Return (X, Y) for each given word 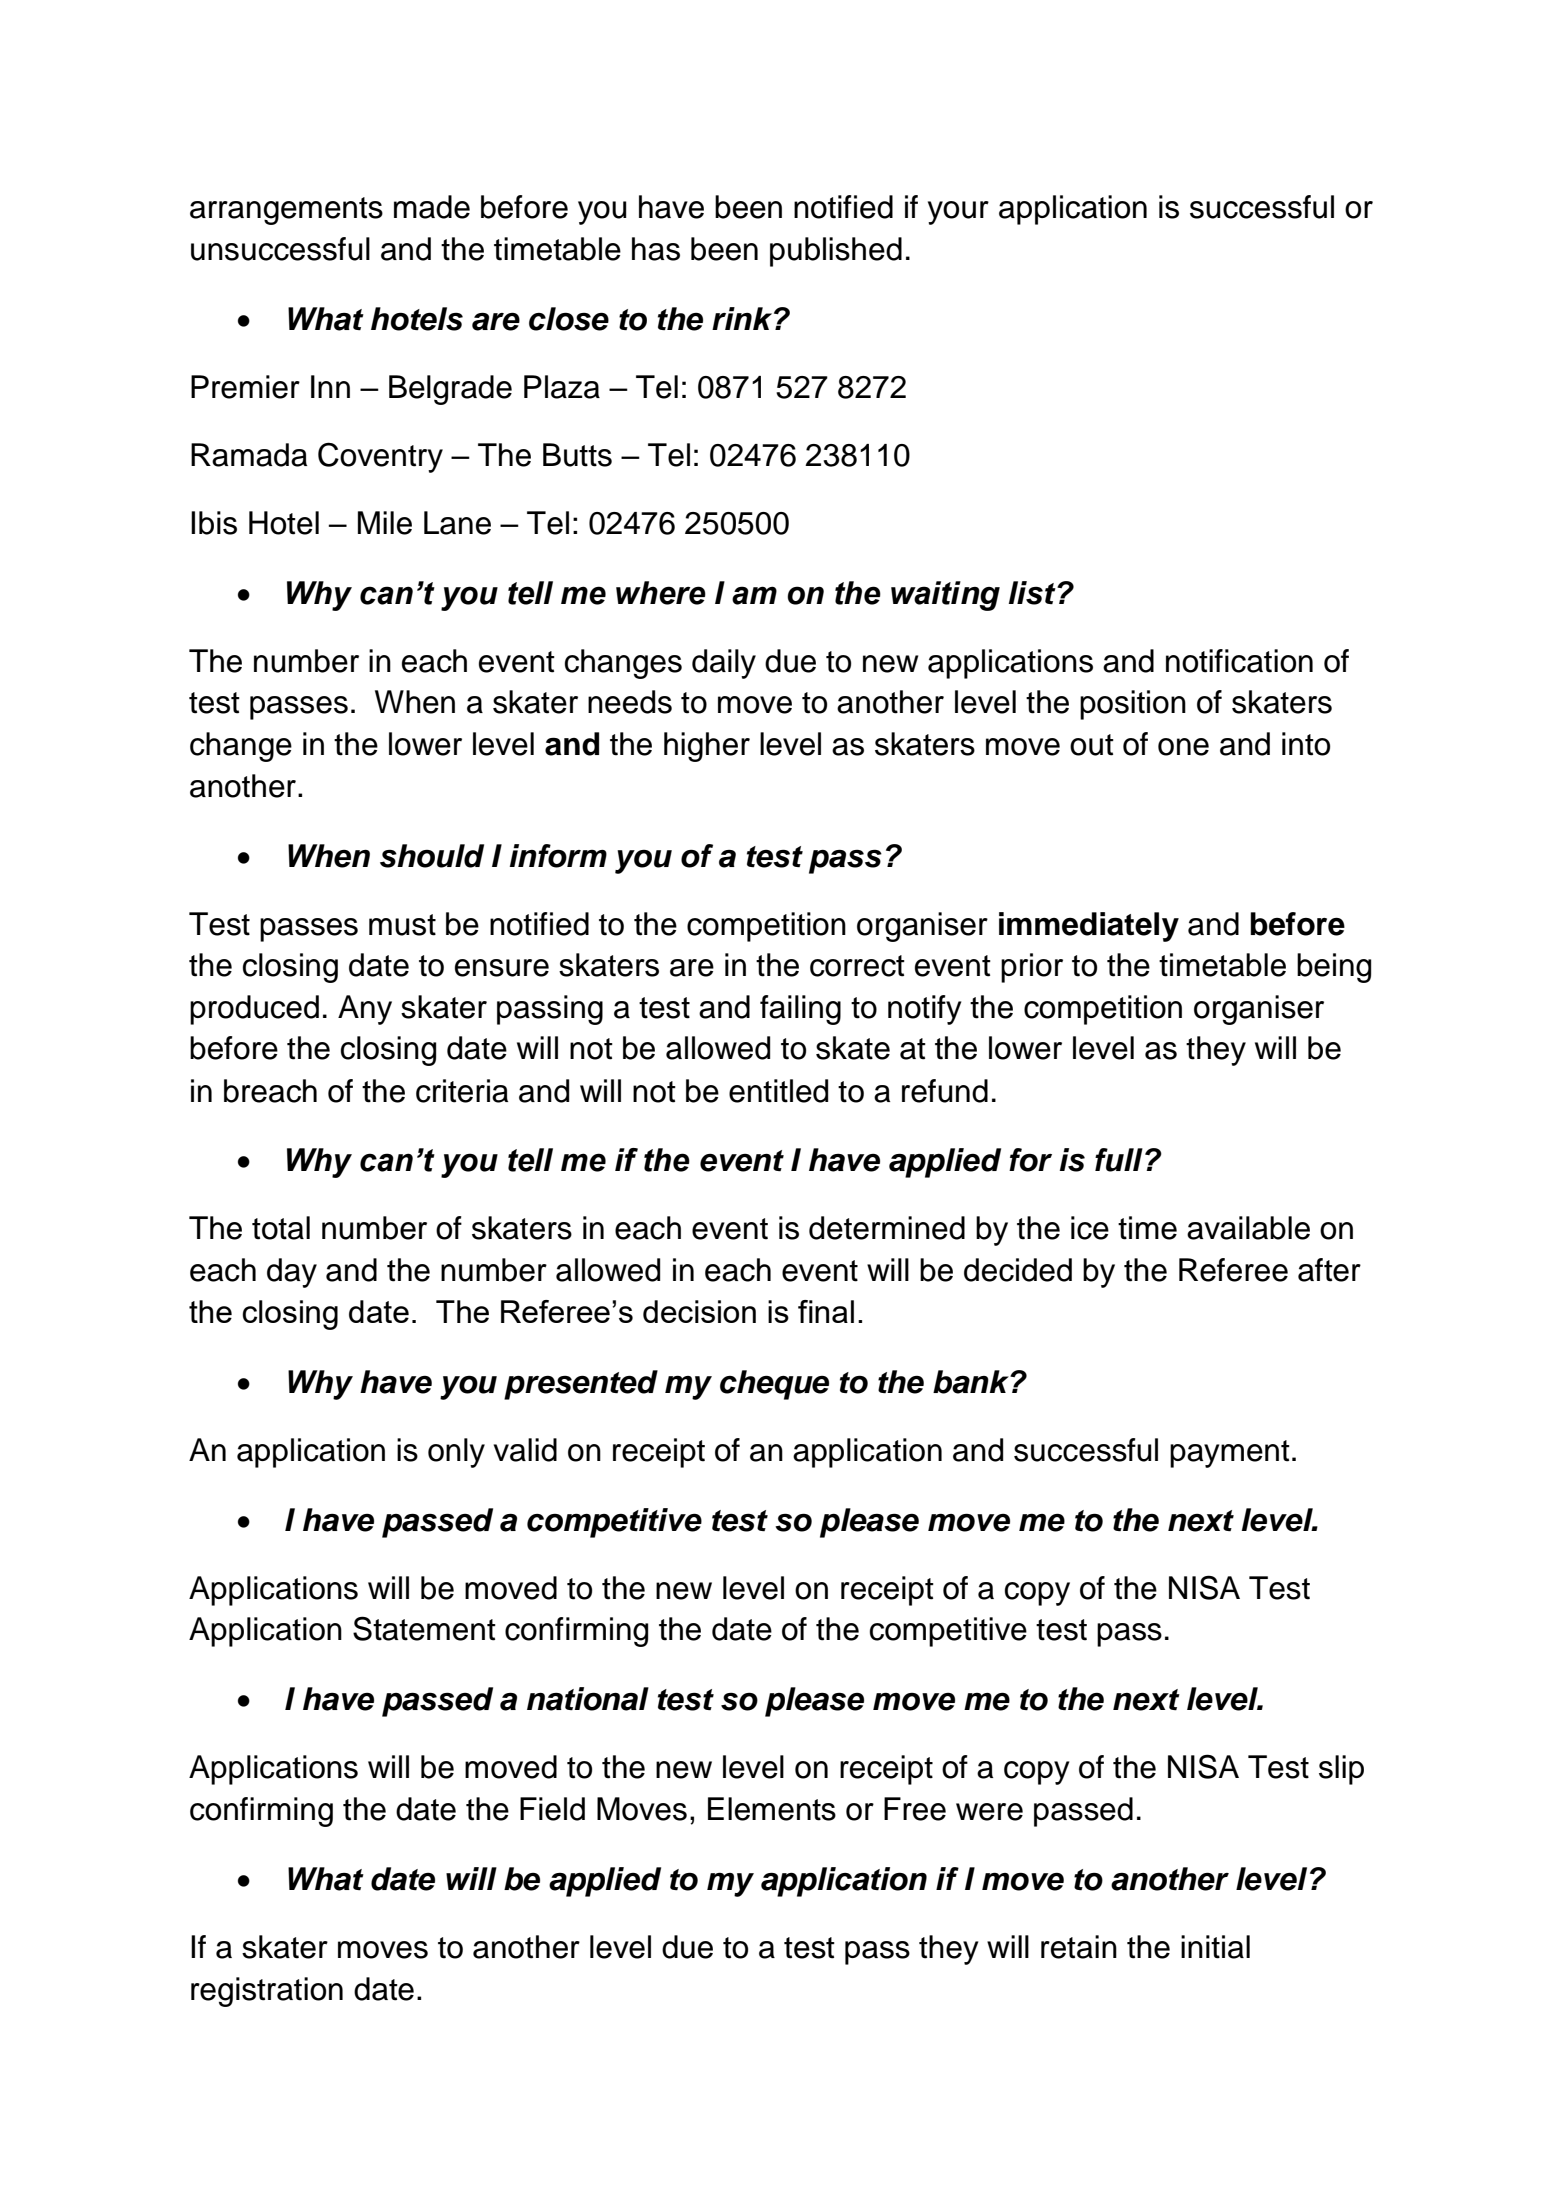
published (836, 252)
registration (267, 1992)
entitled (778, 1091)
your (958, 213)
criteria (462, 1091)
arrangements (286, 211)
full (1119, 1160)
